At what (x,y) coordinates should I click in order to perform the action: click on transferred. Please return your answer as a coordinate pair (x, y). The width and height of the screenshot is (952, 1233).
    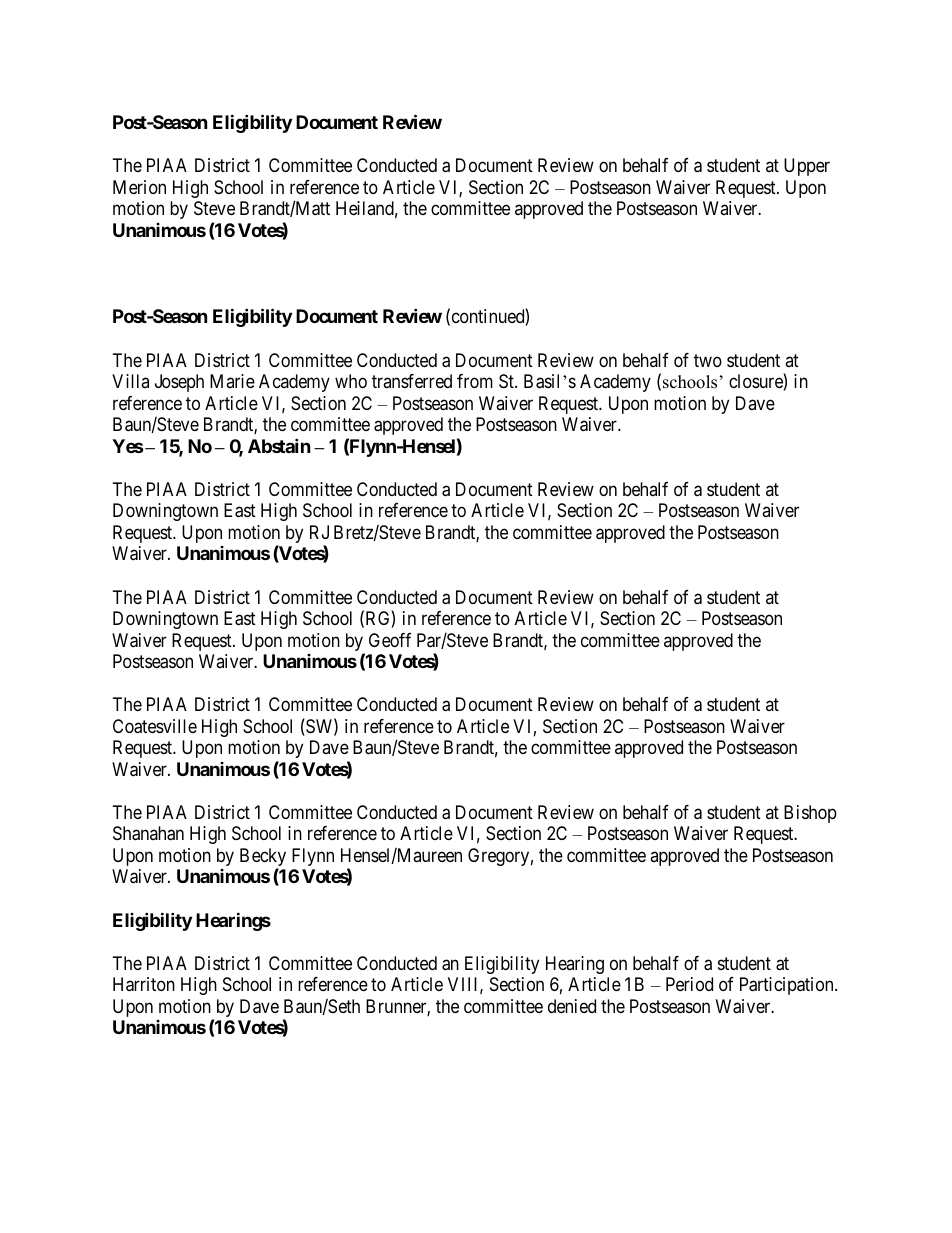
    Looking at the image, I should click on (412, 381).
